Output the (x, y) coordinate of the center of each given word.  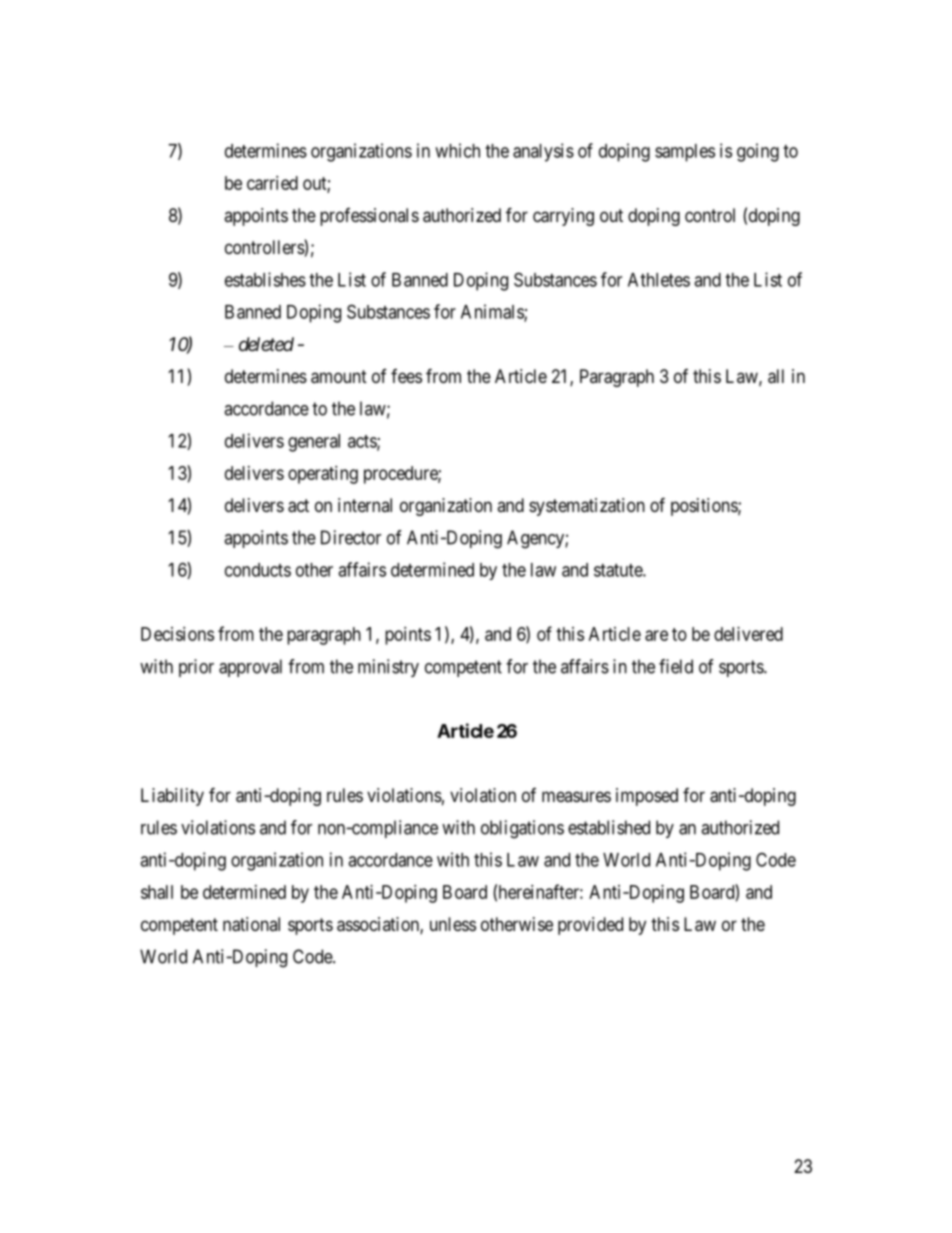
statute (619, 570)
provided (590, 926)
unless (453, 924)
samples (685, 153)
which (457, 150)
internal (365, 505)
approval (250, 668)
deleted (266, 344)
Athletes (659, 280)
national (251, 924)
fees (406, 376)
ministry (388, 668)
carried (272, 183)
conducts (258, 570)
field (676, 666)
